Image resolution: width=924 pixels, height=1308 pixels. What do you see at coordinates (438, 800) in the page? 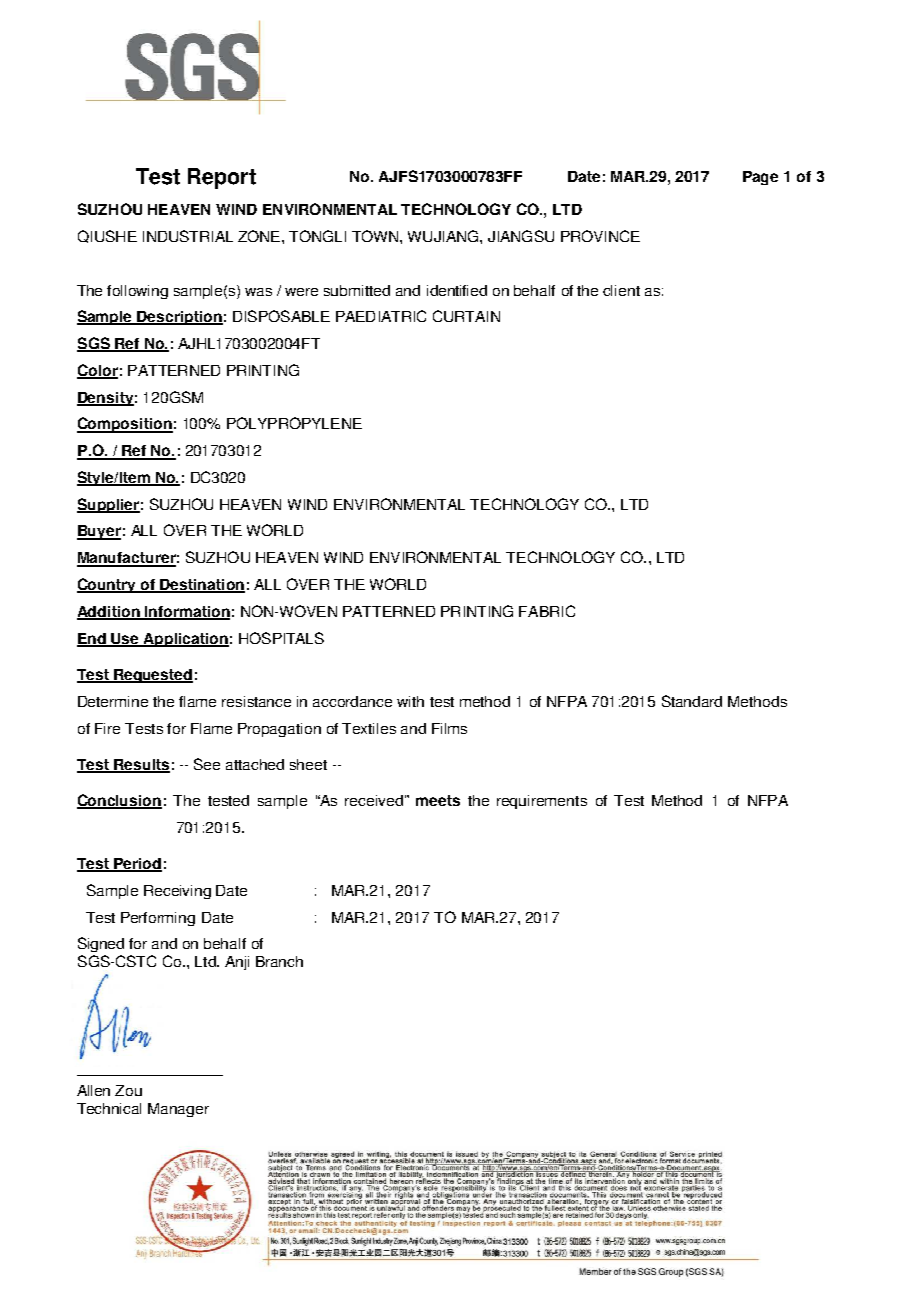
I see `meets` at bounding box center [438, 800].
